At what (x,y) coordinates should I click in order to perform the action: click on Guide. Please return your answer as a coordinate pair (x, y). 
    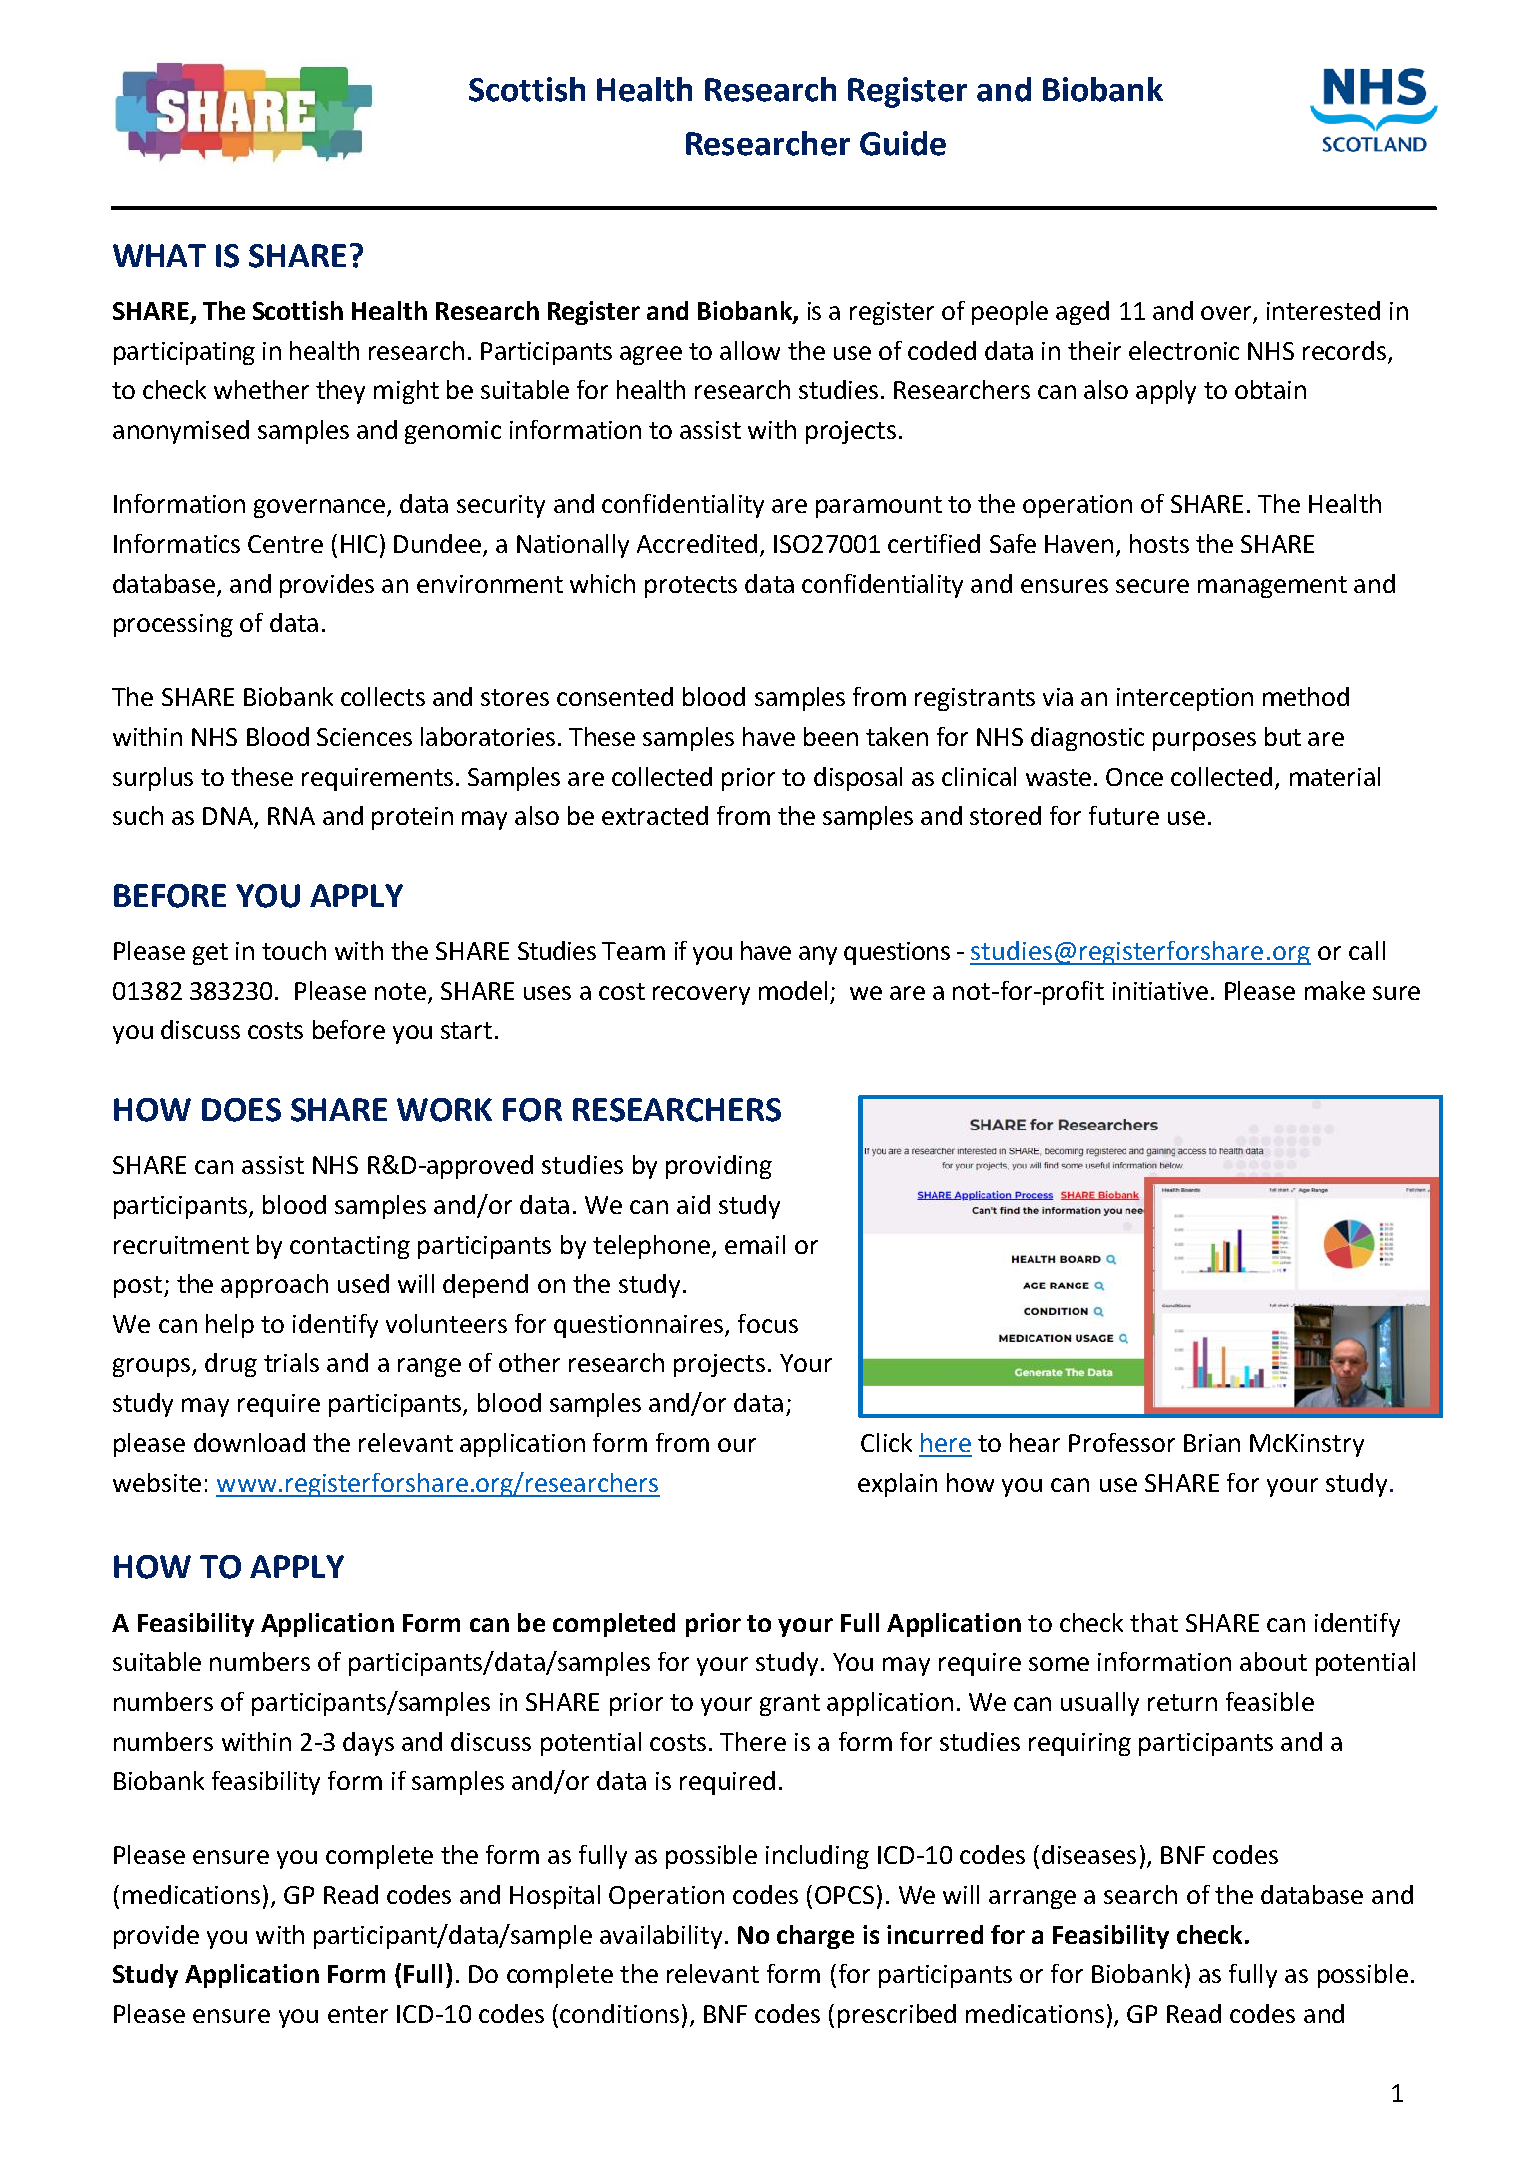
    Looking at the image, I should click on (903, 143).
